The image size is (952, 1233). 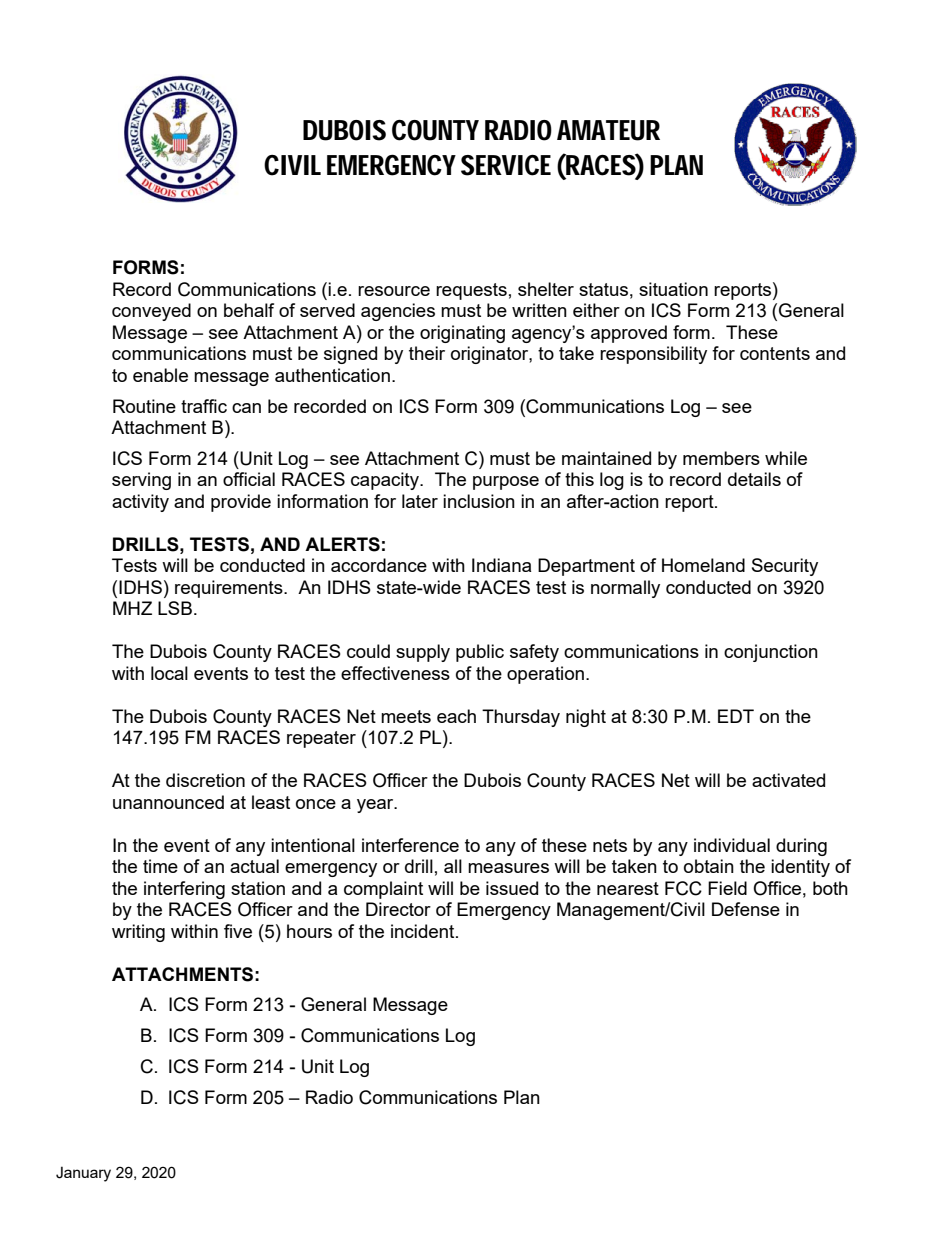 I want to click on serving, so click(x=141, y=481).
